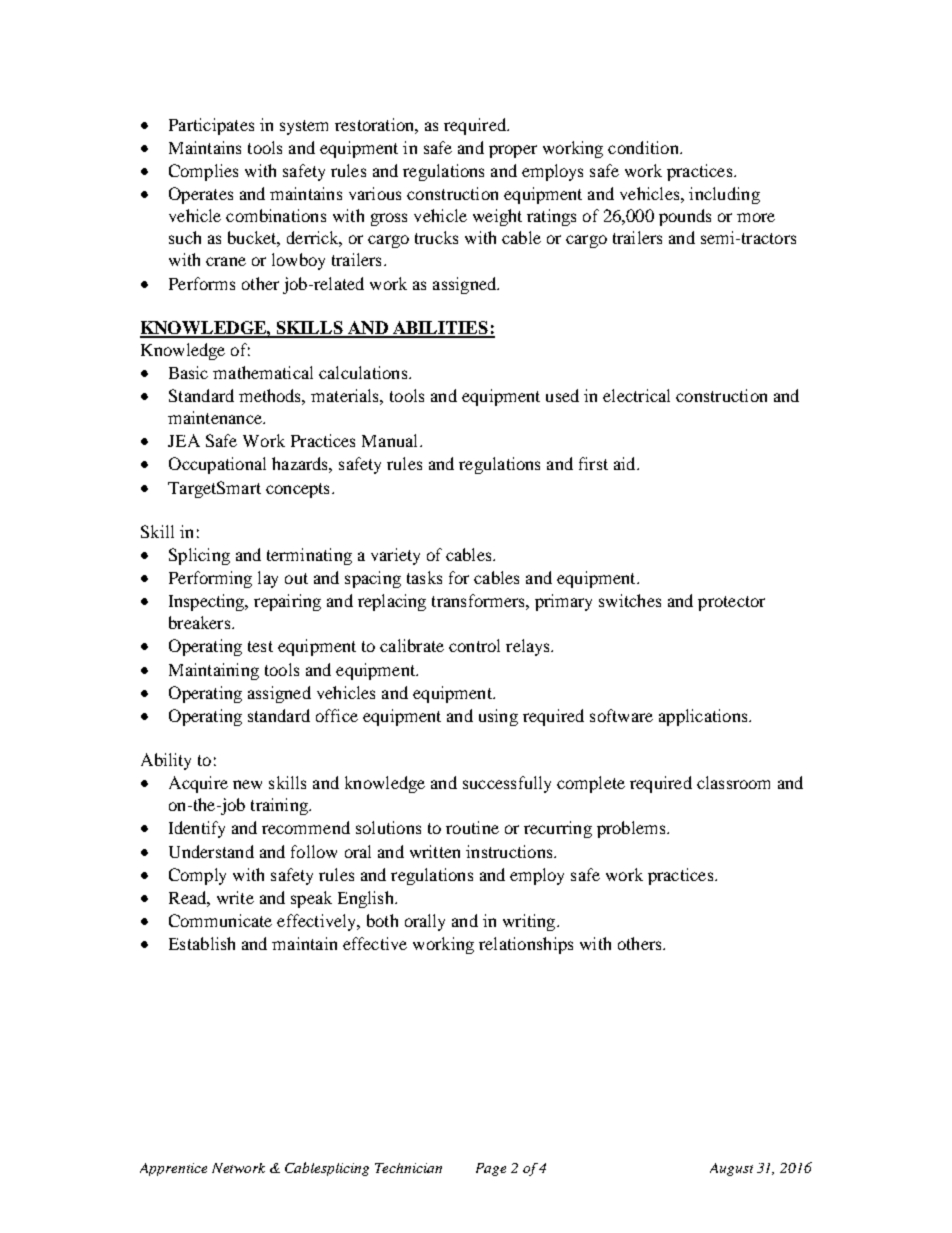  I want to click on control, so click(474, 645).
